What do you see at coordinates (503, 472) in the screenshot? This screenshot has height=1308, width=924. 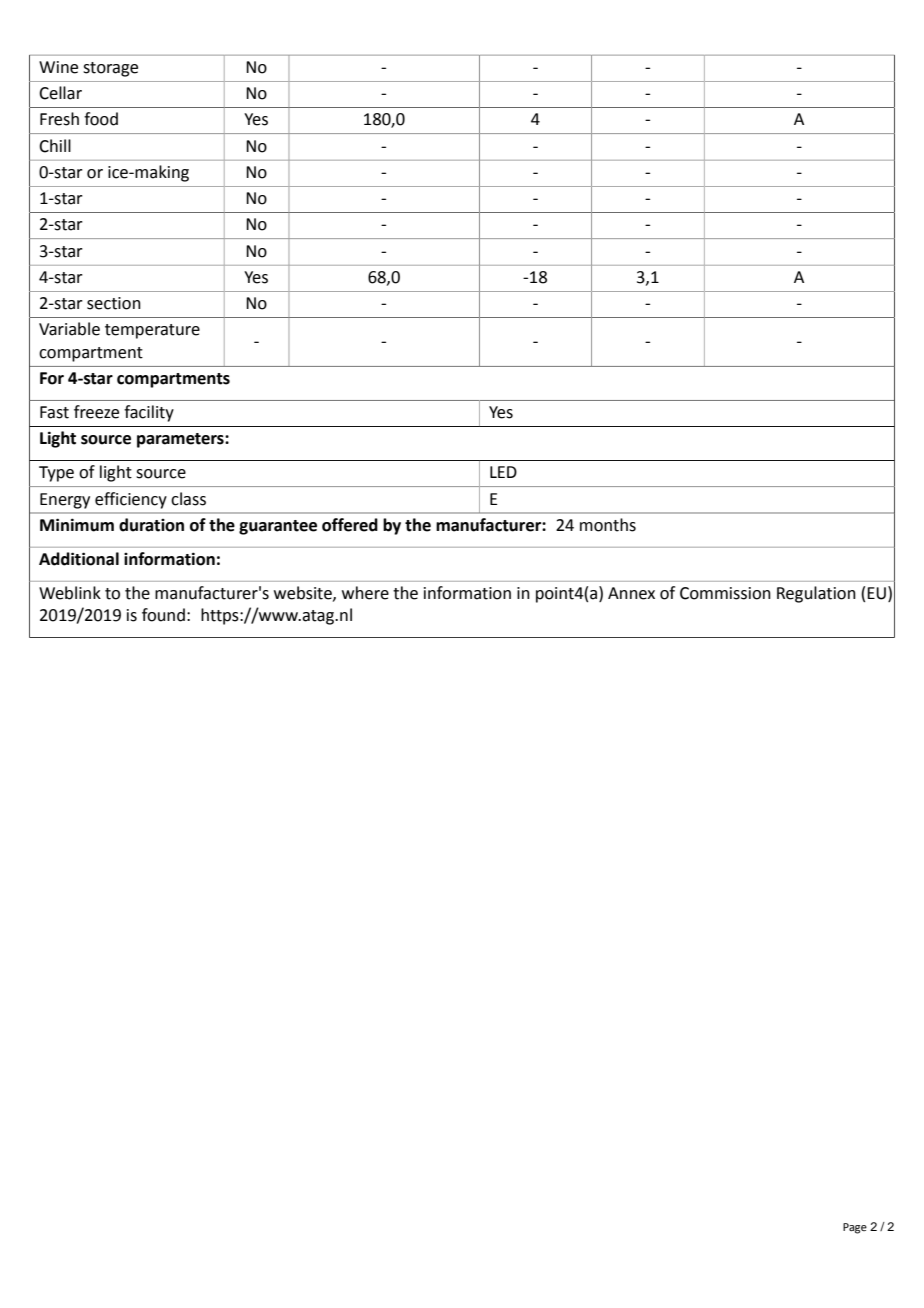 I see `LED` at bounding box center [503, 472].
